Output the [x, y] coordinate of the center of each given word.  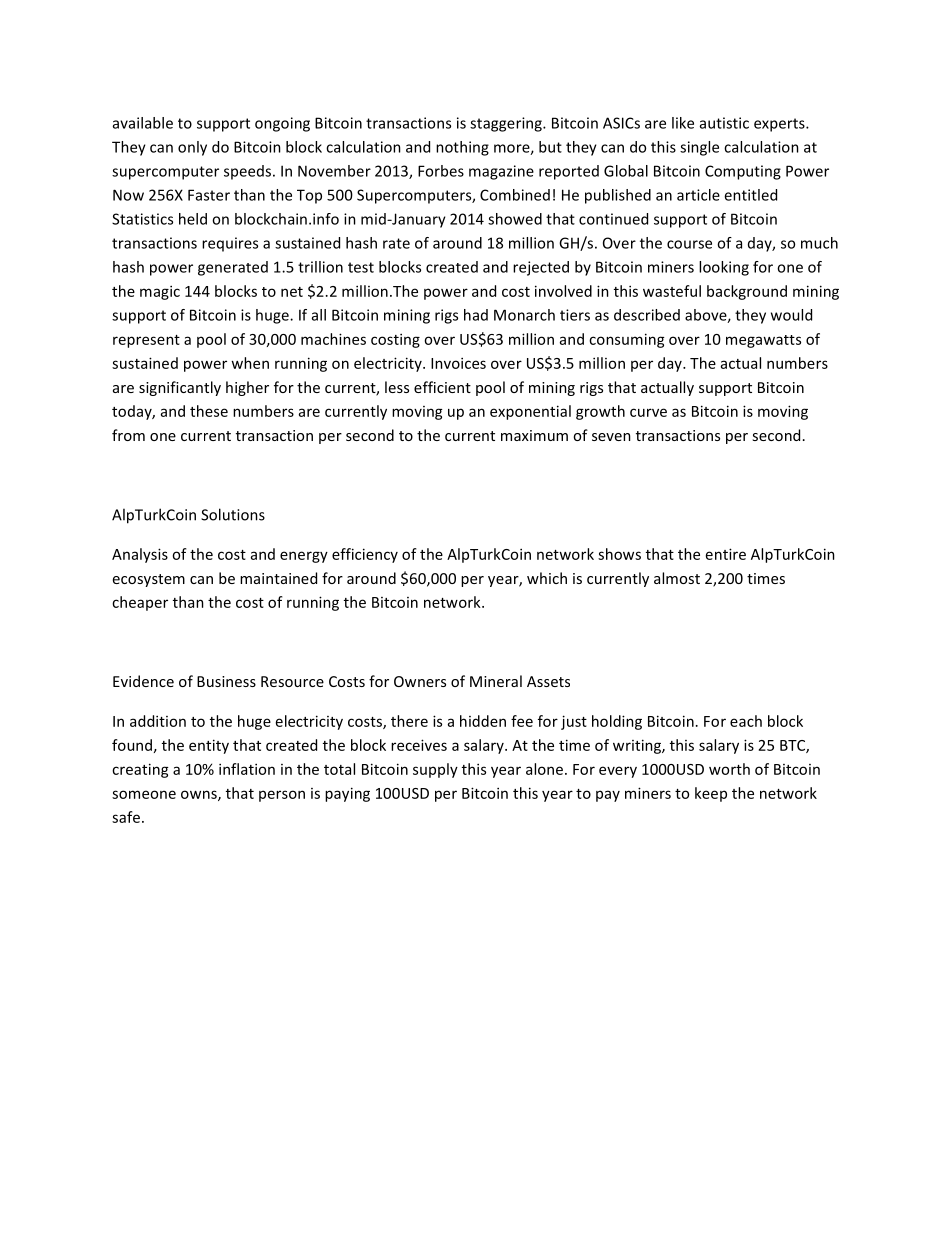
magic [160, 292]
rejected [541, 268]
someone [144, 794]
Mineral [496, 681]
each [746, 721]
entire [726, 554]
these [209, 411]
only [192, 148]
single [699, 148]
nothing [462, 148]
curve [648, 412]
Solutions [233, 514]
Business [226, 681]
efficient [442, 387]
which [547, 578]
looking [724, 268]
